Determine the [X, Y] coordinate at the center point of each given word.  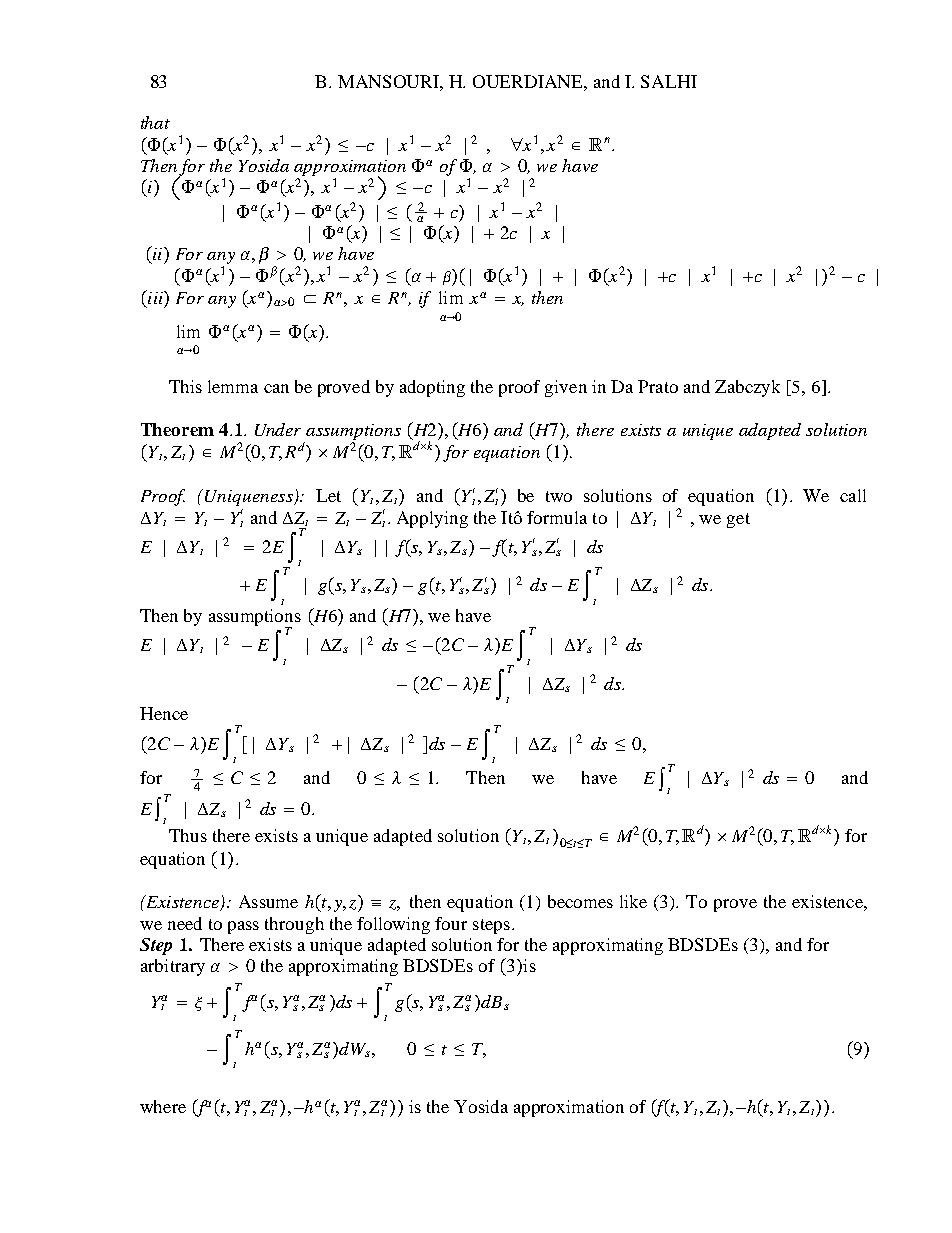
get [738, 520]
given [566, 388]
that [155, 122]
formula [557, 517]
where [163, 1106]
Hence [164, 713]
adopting [432, 388]
